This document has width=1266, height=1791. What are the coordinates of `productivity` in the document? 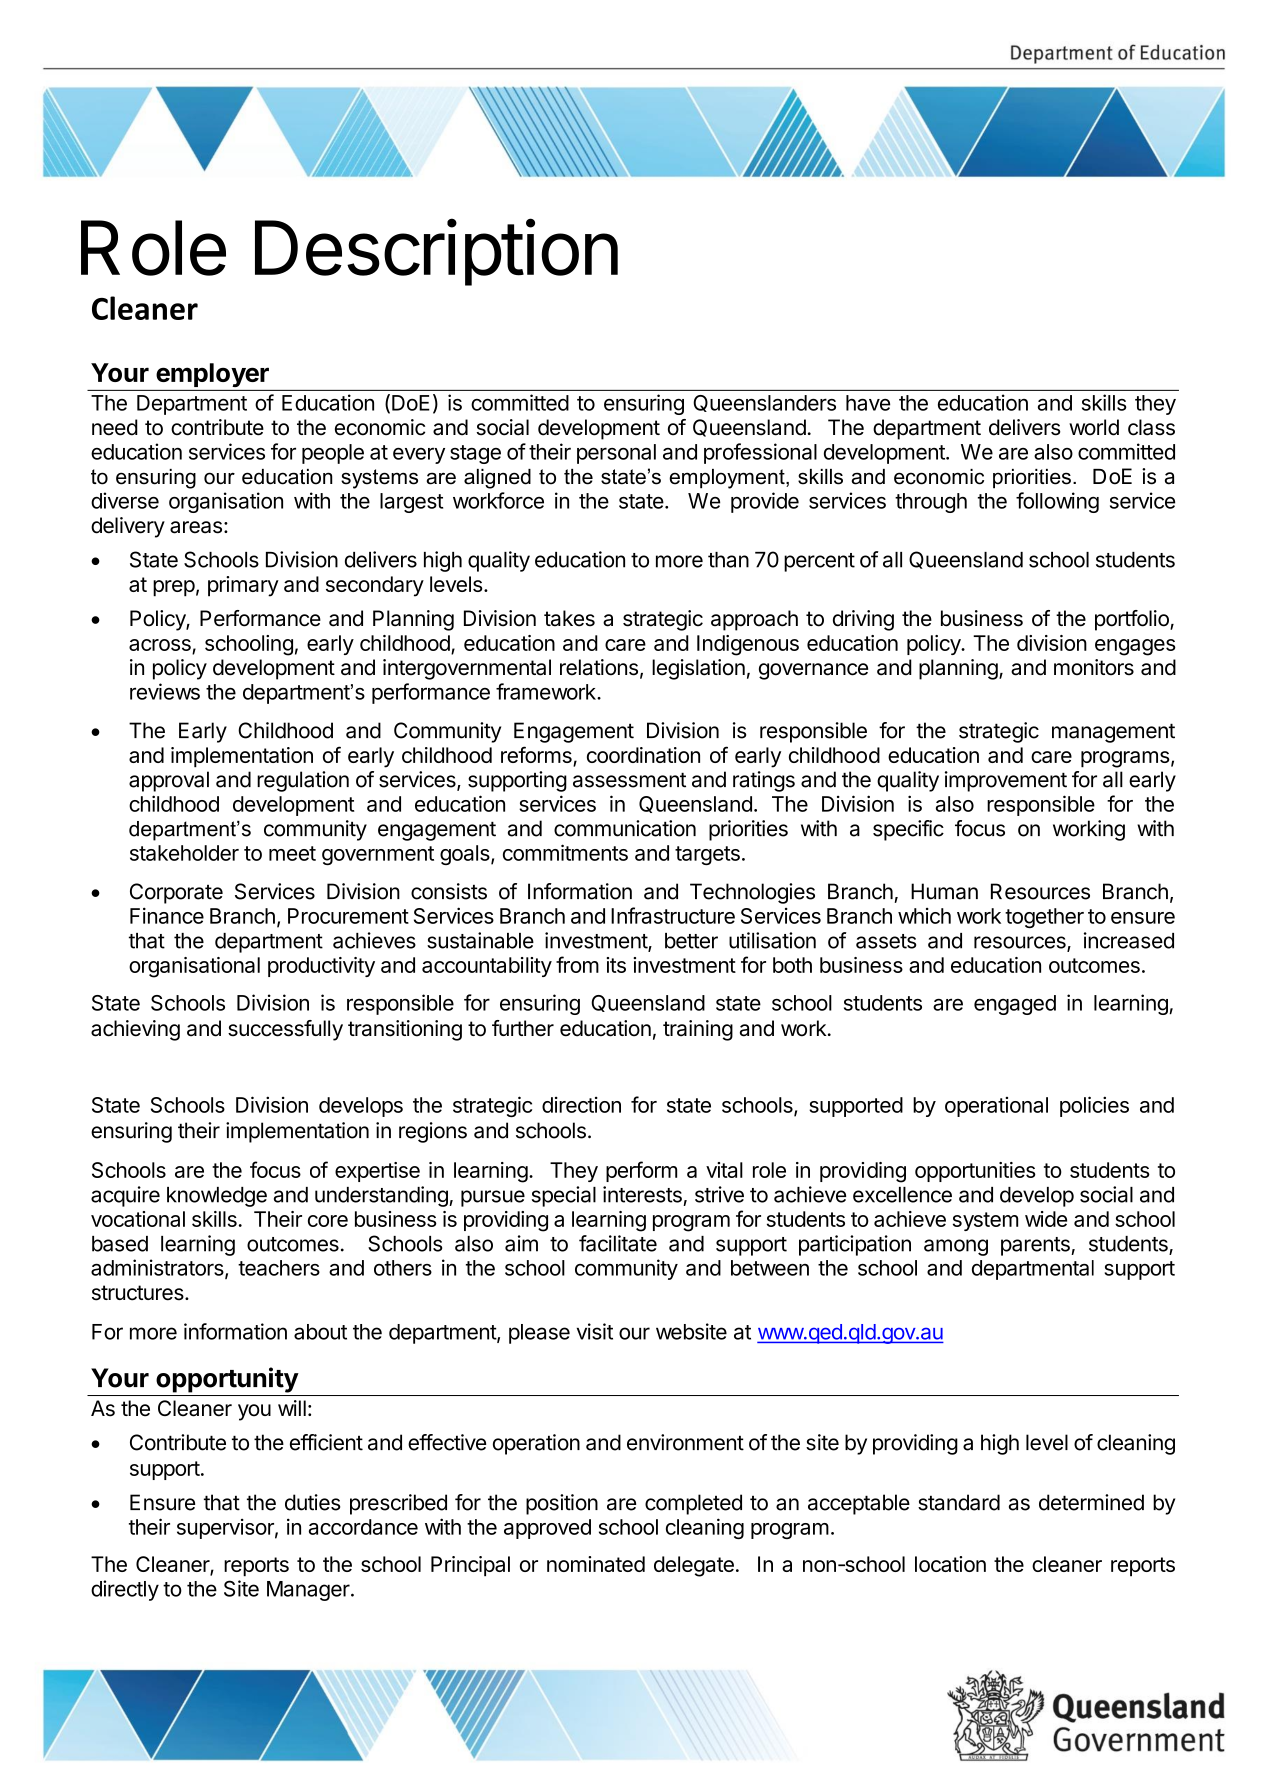 It's located at (321, 967).
